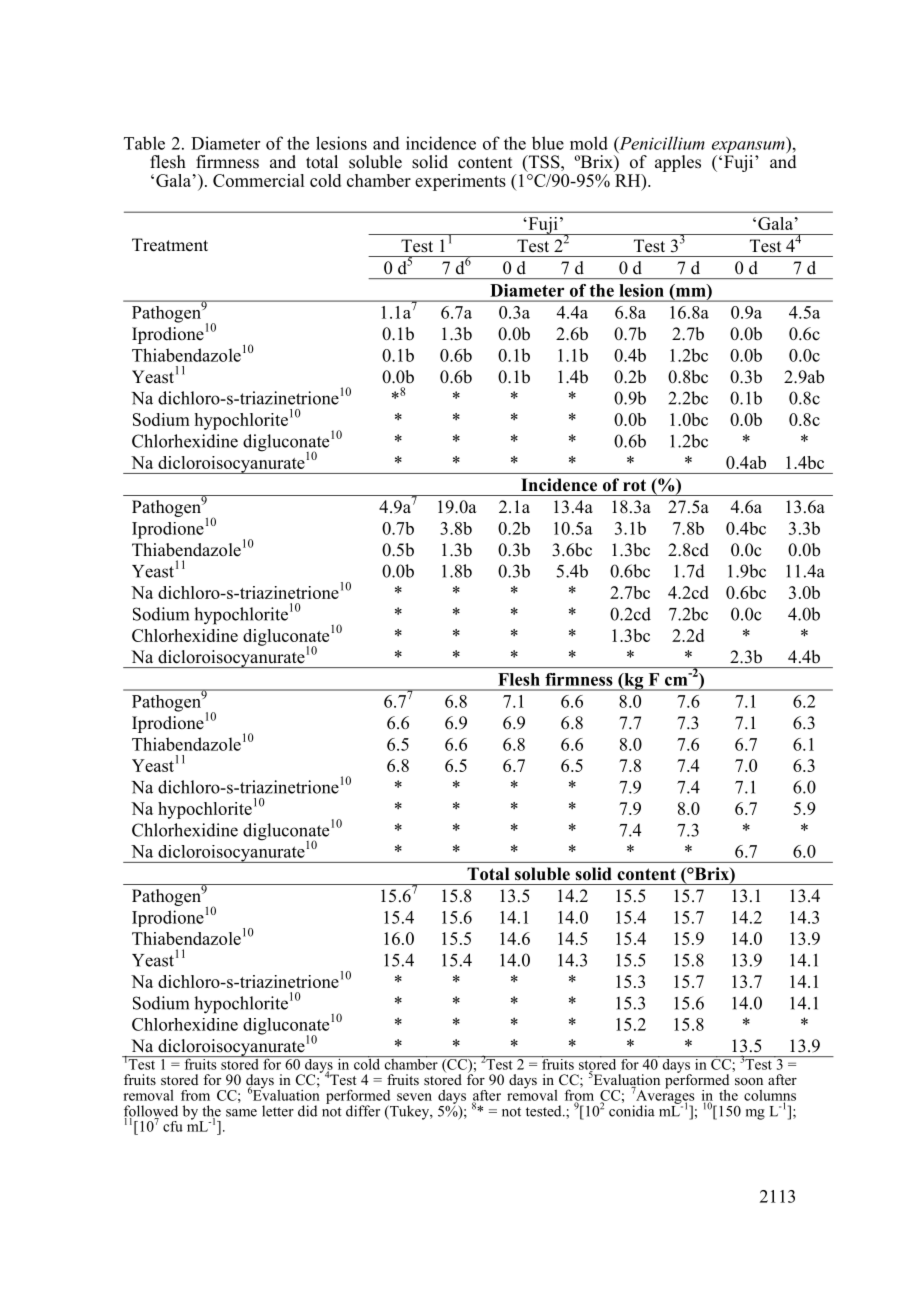 The image size is (924, 1308). What do you see at coordinates (749, 1081) in the image?
I see `soon` at bounding box center [749, 1081].
